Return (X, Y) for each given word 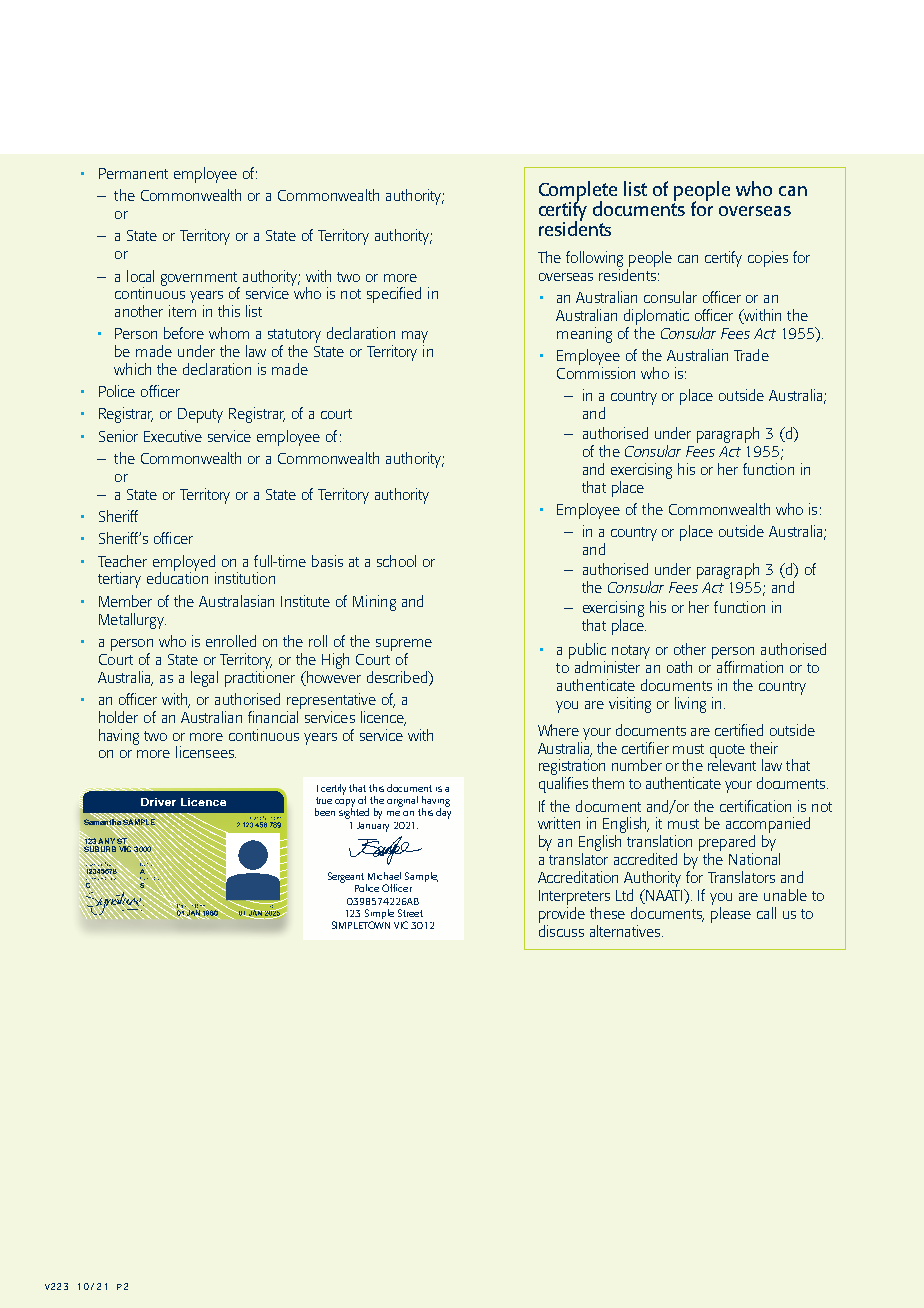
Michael (384, 876)
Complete (578, 192)
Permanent (133, 173)
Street (410, 913)
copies (768, 259)
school (396, 561)
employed (184, 564)
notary (631, 653)
